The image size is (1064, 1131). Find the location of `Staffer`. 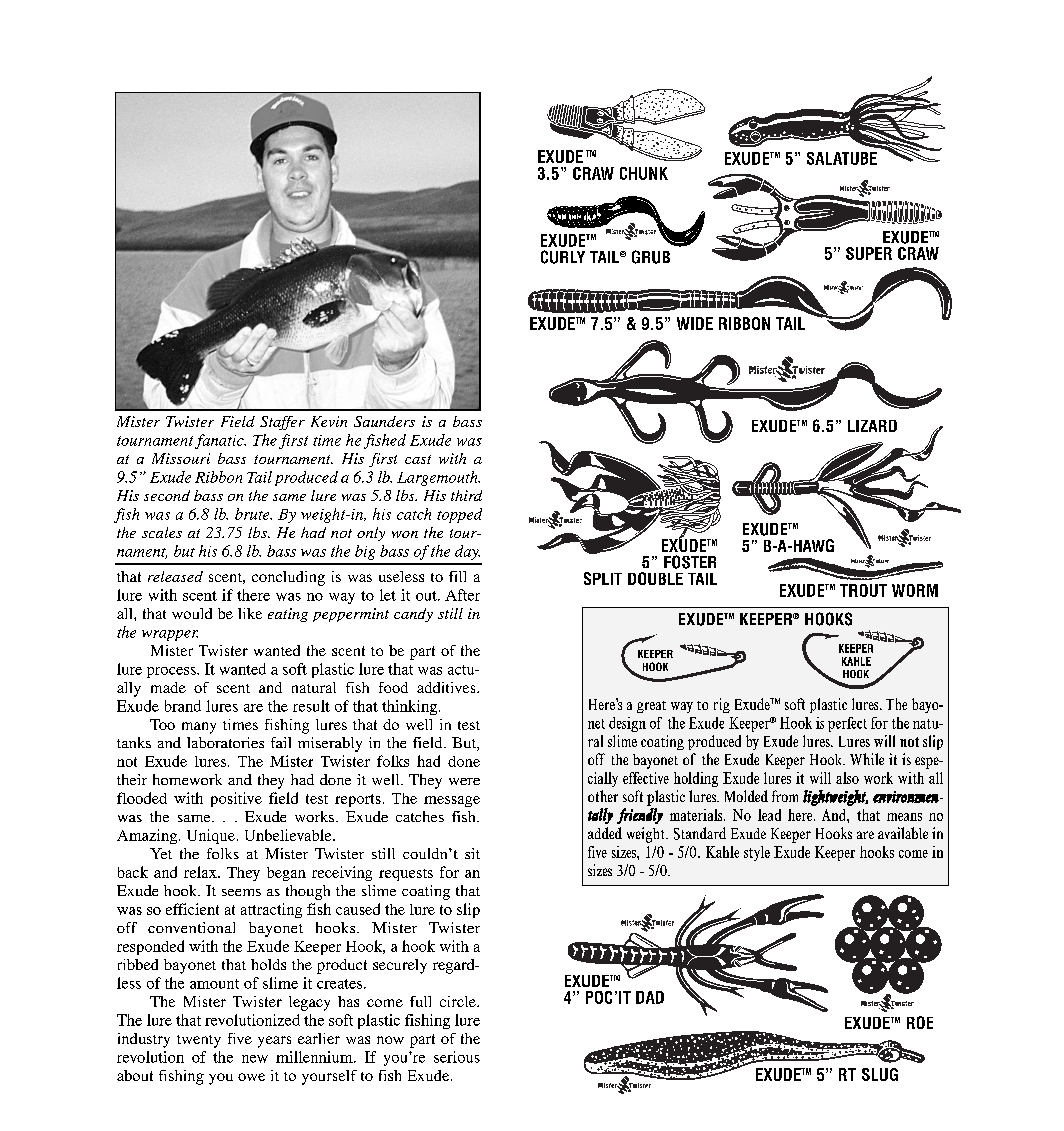

Staffer is located at coordinates (282, 423).
